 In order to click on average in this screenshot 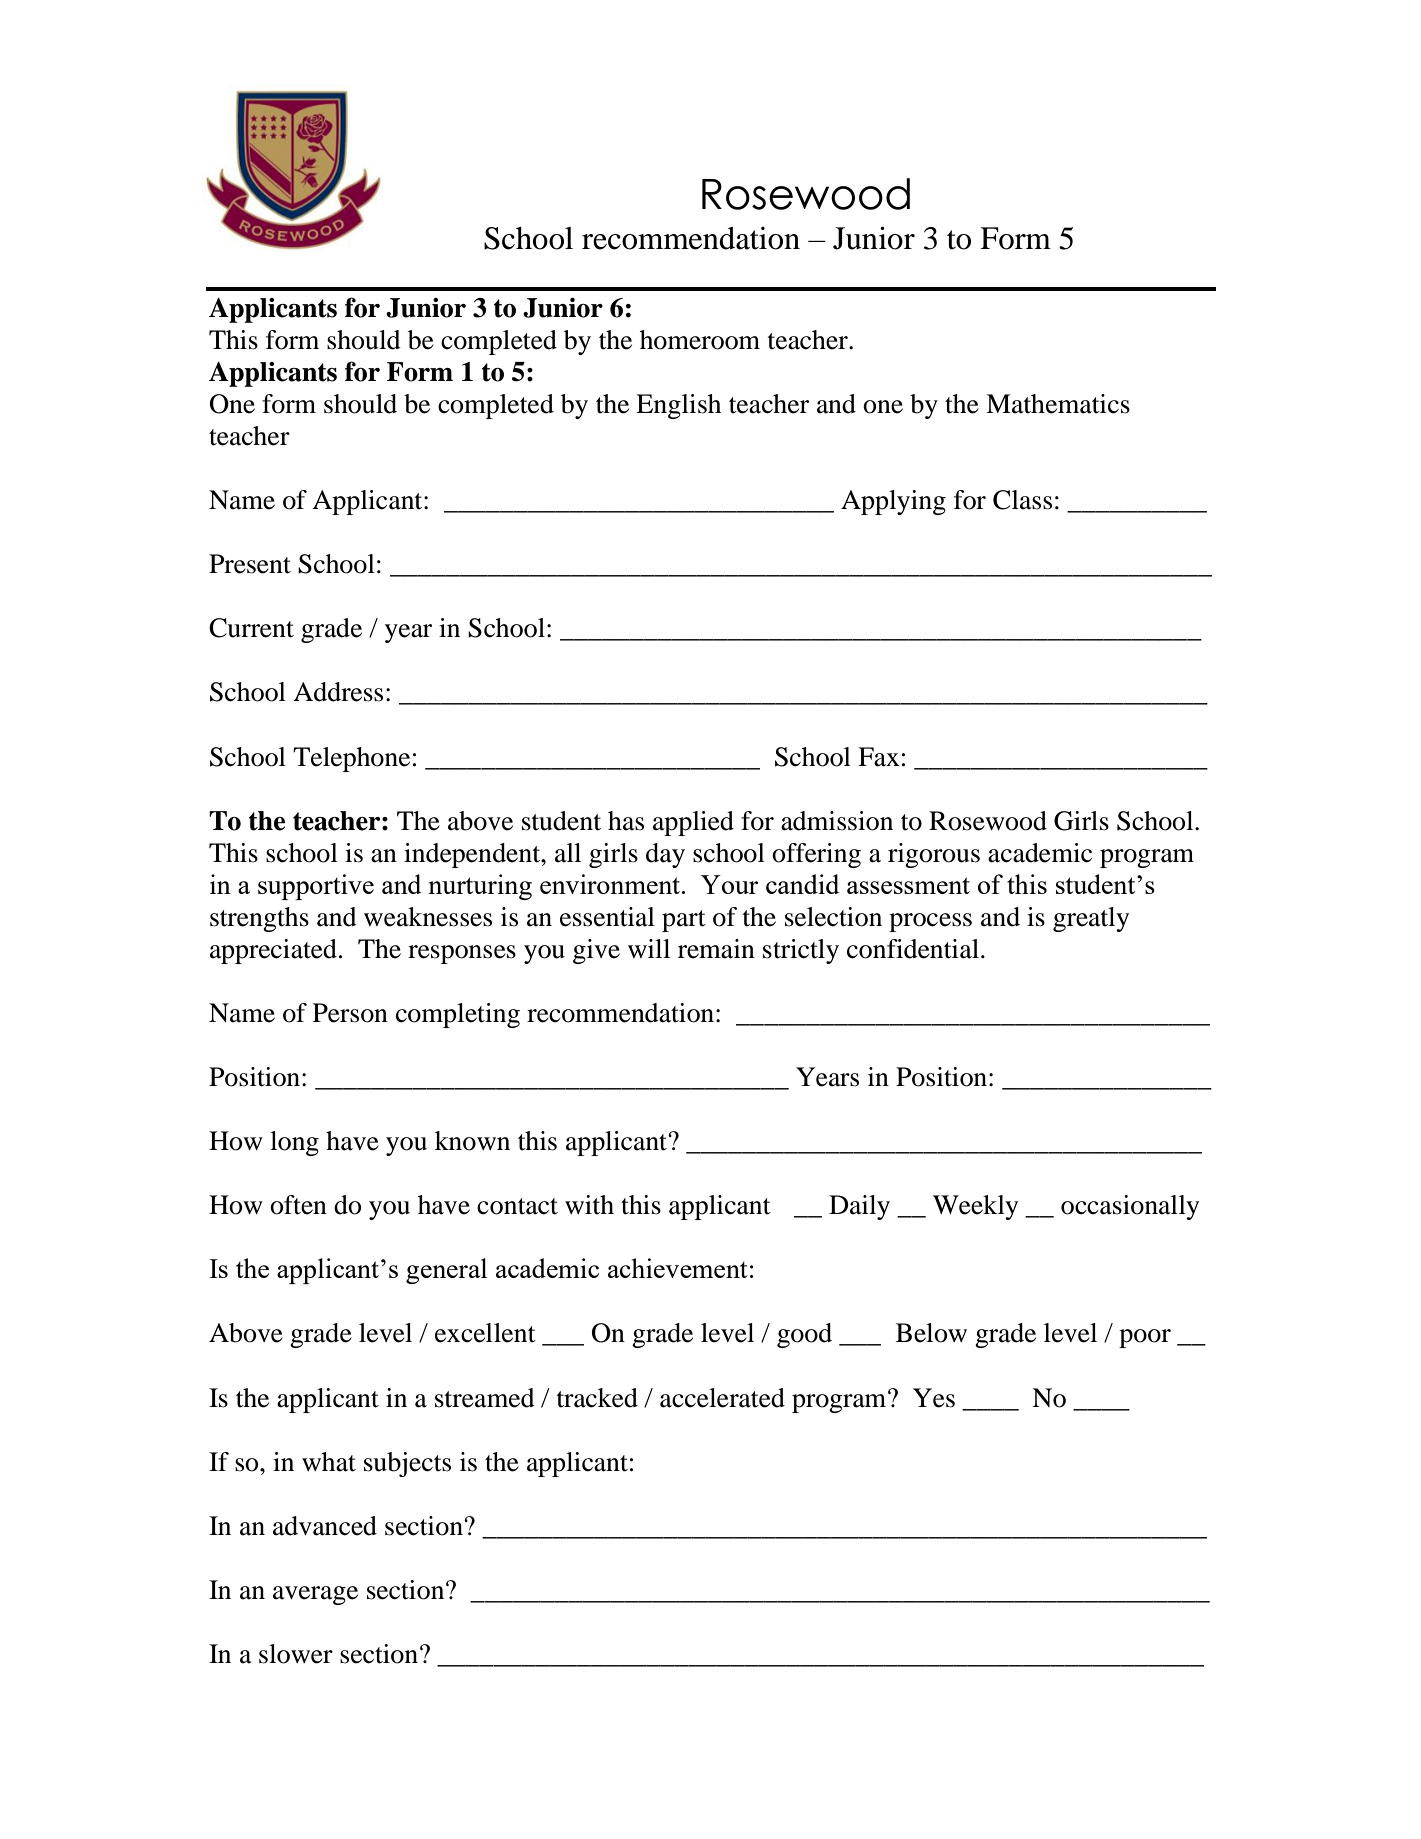, I will do `click(315, 1595)`.
